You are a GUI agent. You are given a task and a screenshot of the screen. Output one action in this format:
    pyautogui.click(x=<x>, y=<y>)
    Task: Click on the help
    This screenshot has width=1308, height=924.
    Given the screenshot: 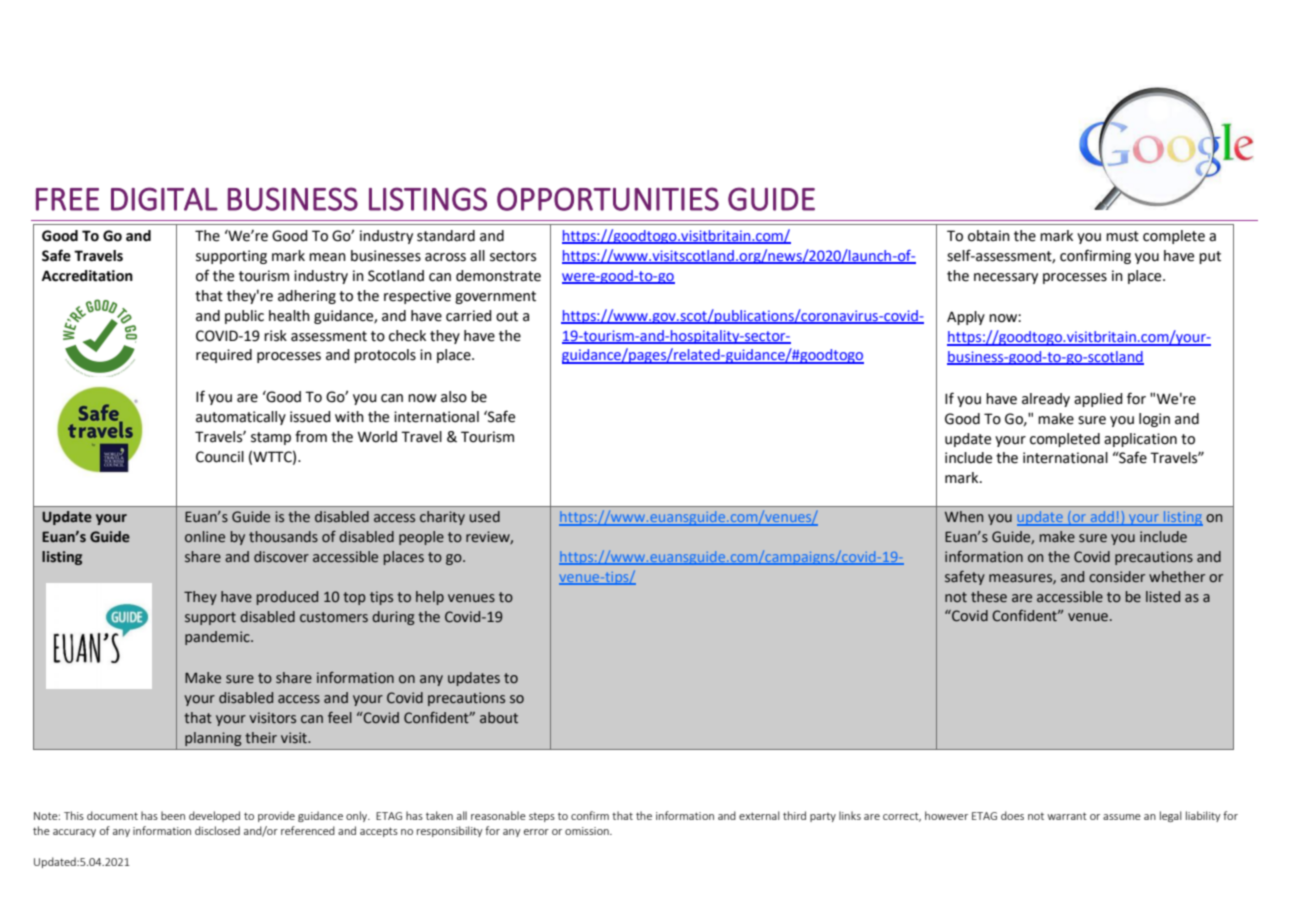 What is the action you would take?
    pyautogui.click(x=430, y=598)
